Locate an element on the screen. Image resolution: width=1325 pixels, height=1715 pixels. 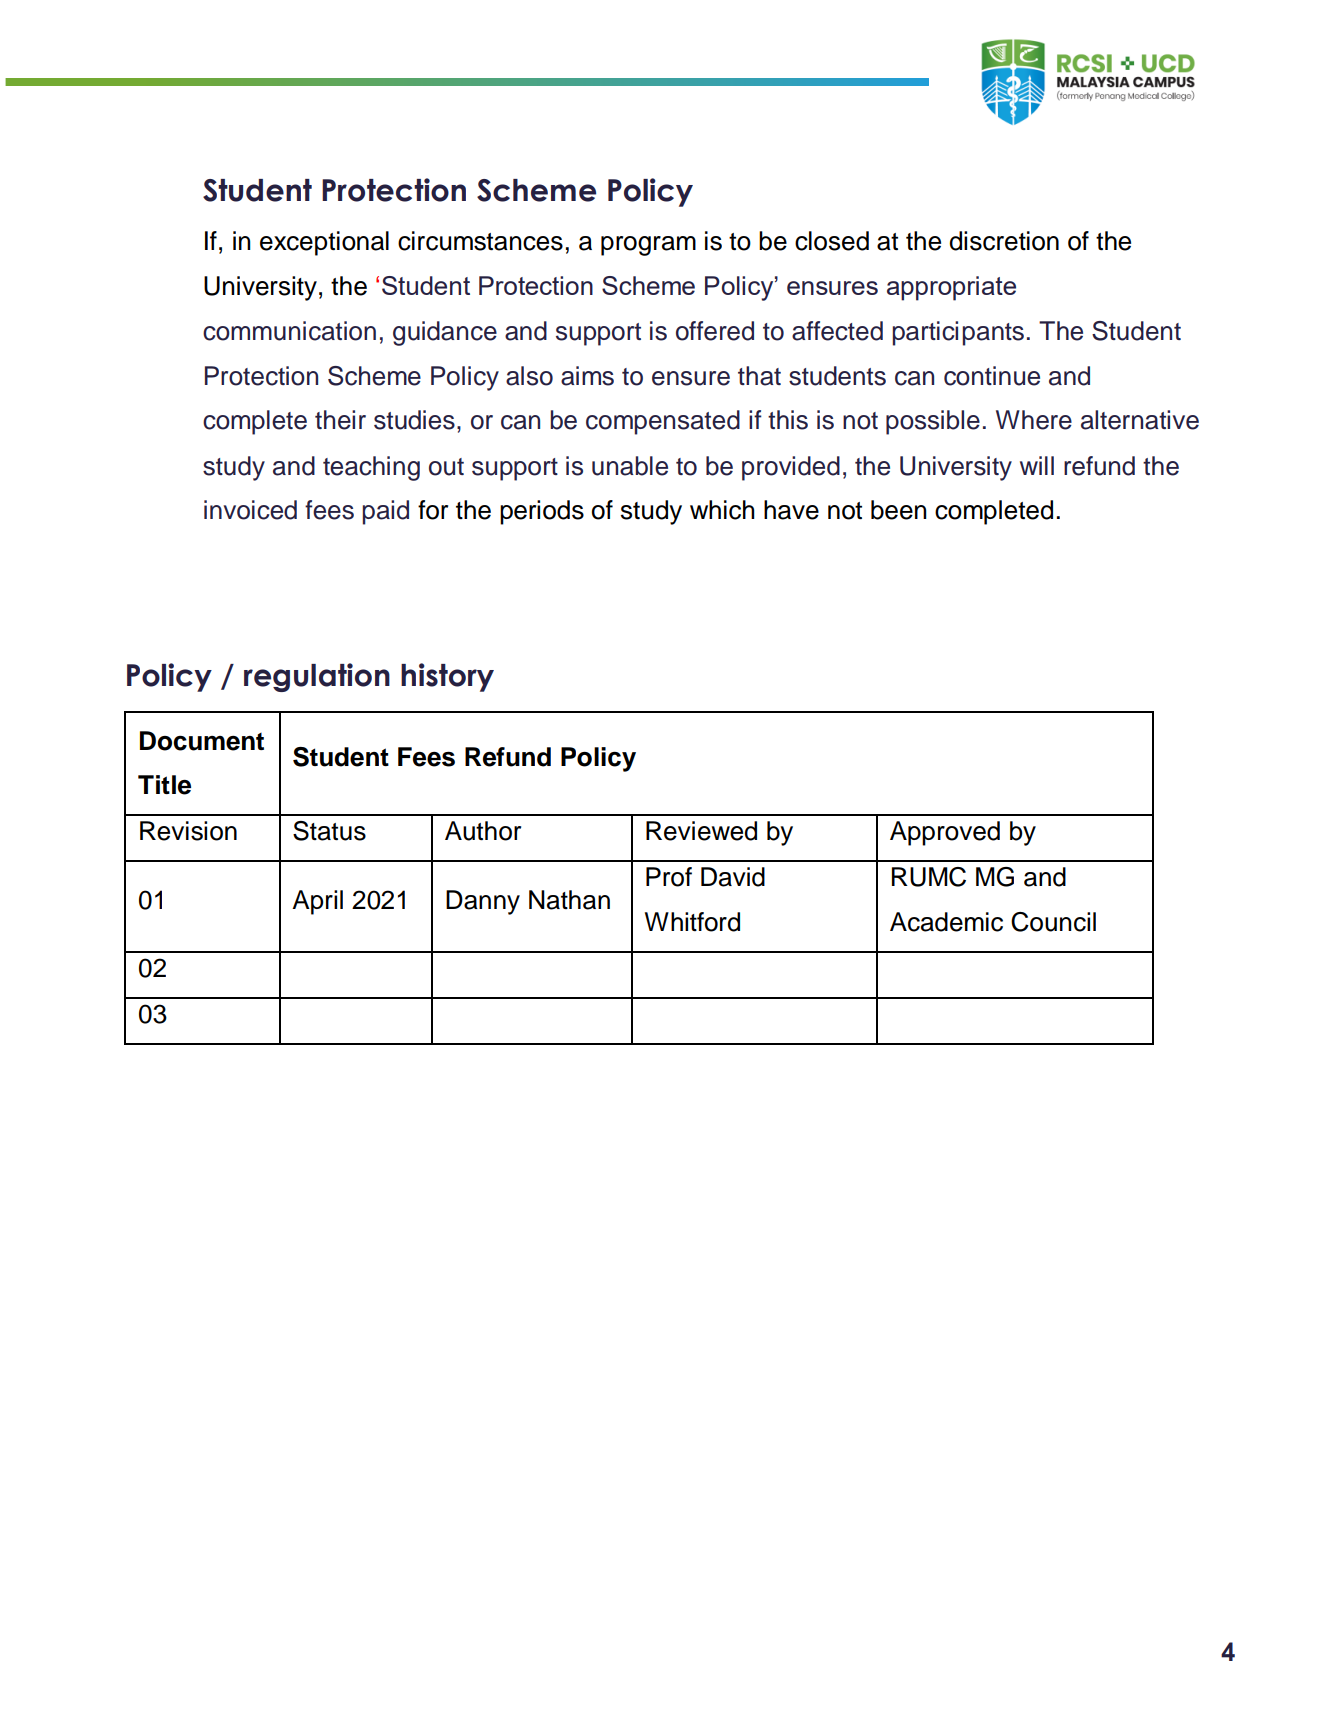
unable is located at coordinates (630, 466).
